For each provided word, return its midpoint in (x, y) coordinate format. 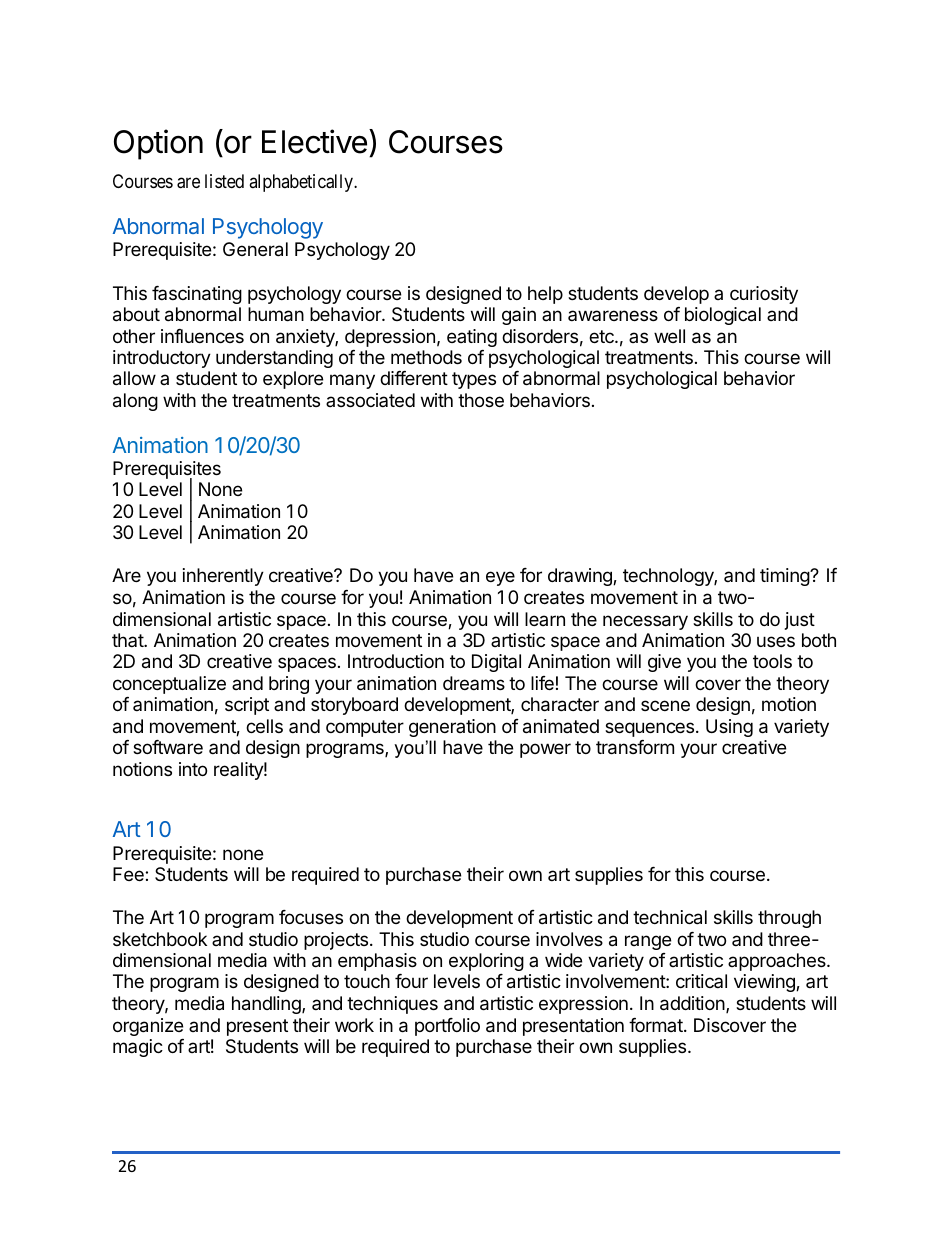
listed (224, 181)
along (135, 402)
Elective (314, 141)
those (481, 400)
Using (729, 728)
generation (452, 728)
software (168, 747)
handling (267, 1005)
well (669, 336)
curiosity (764, 295)
